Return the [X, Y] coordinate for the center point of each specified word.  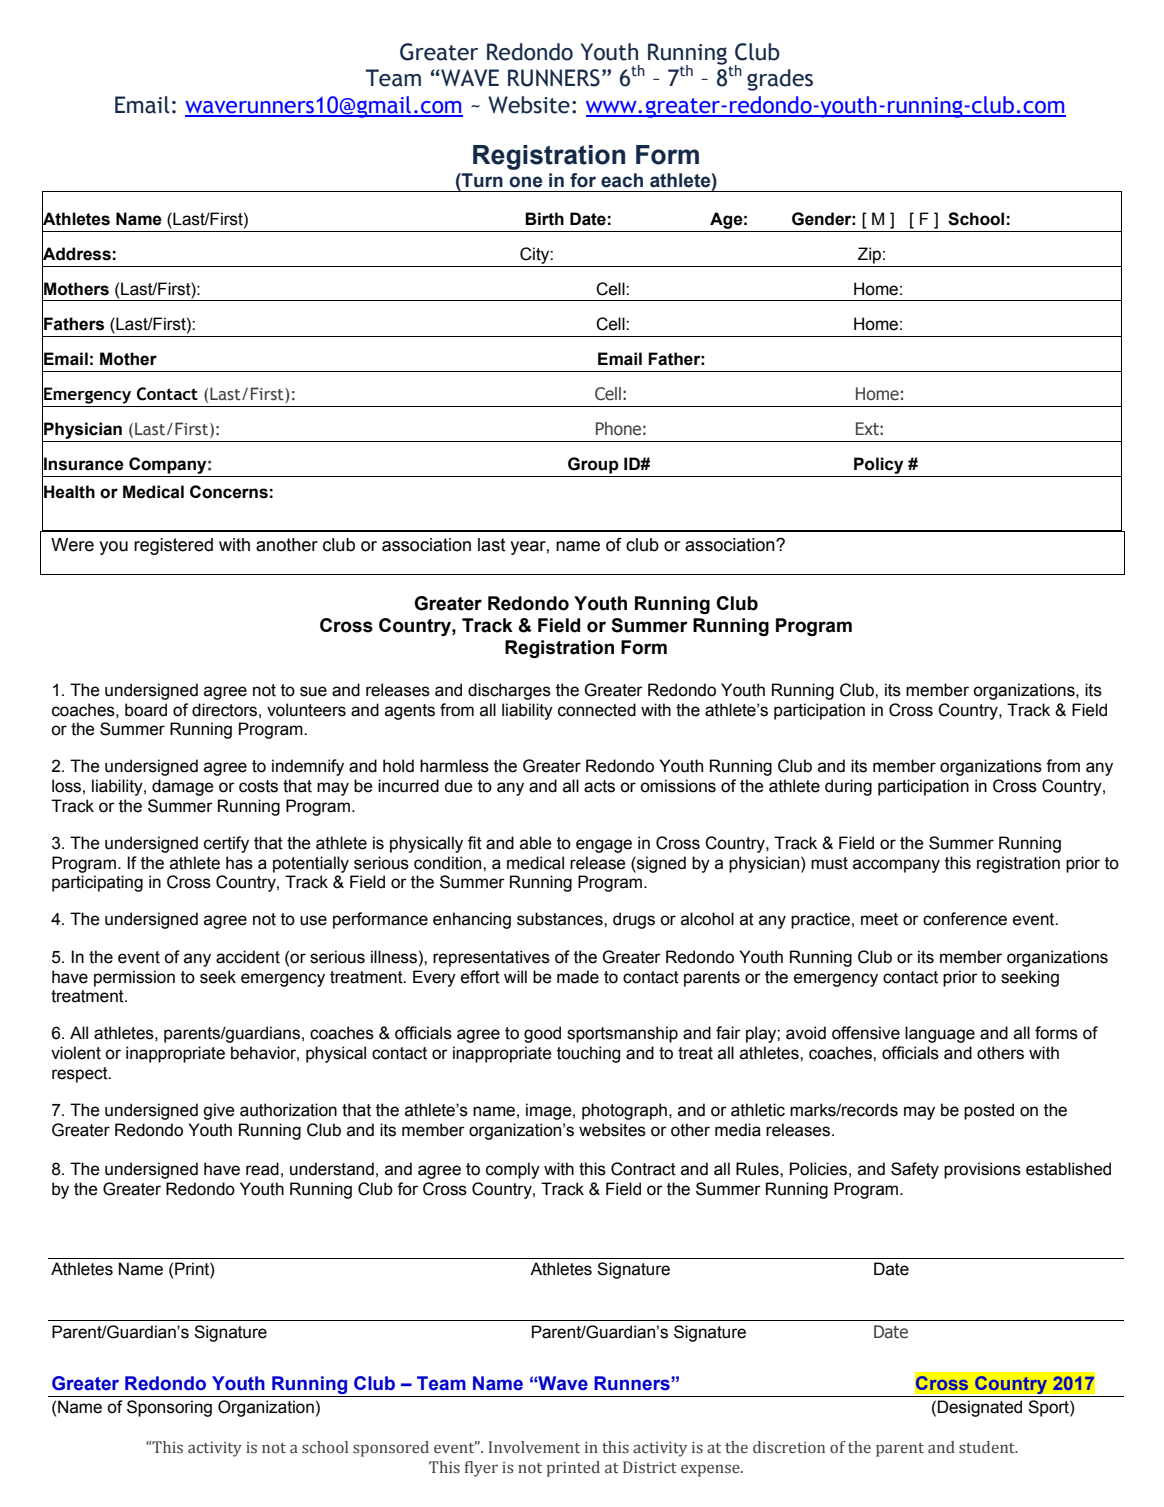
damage [183, 787]
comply [513, 1170]
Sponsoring [169, 1408]
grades [780, 80]
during [848, 787]
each [622, 180]
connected [597, 710]
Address [76, 254]
